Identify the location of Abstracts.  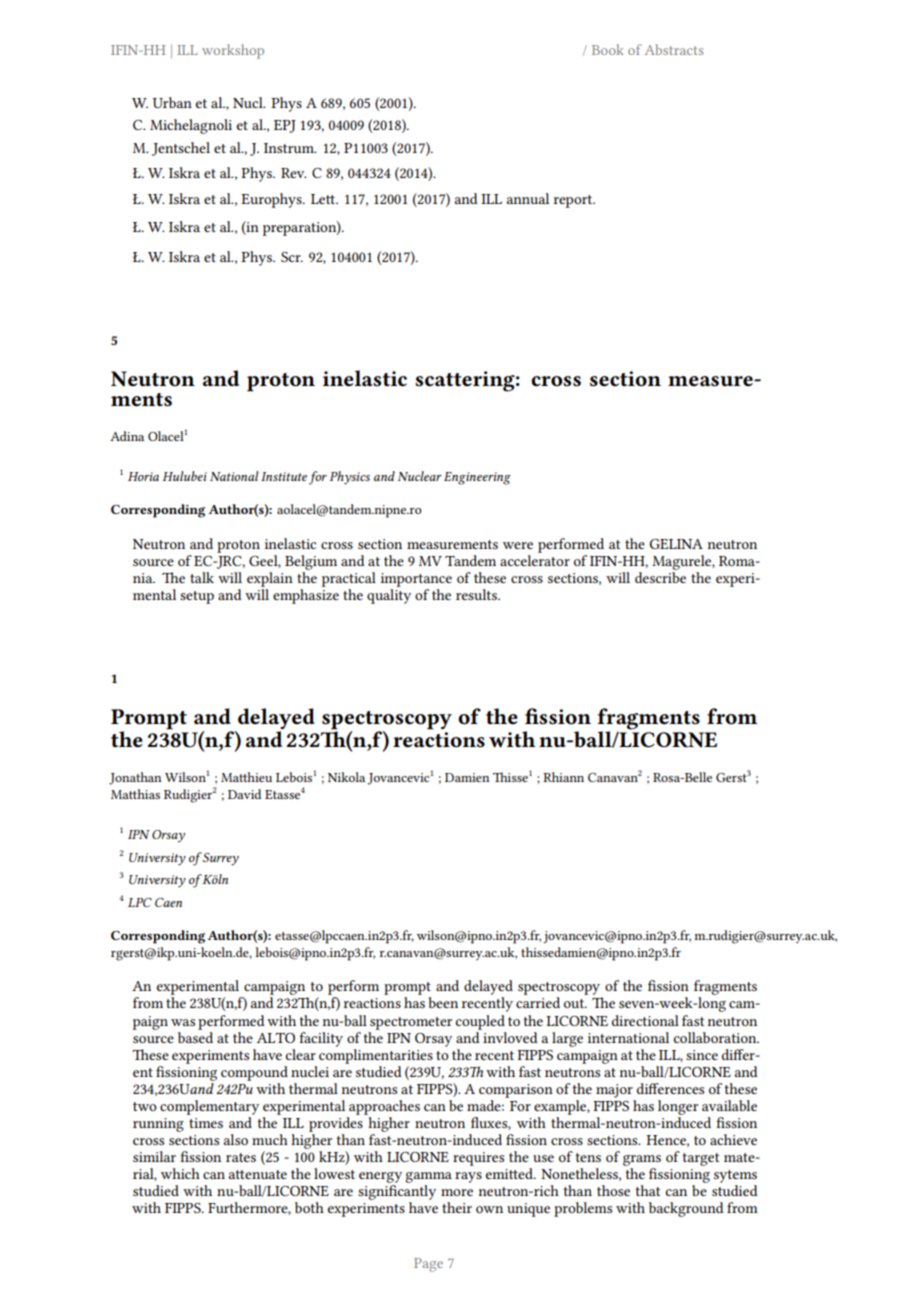
(674, 49).
